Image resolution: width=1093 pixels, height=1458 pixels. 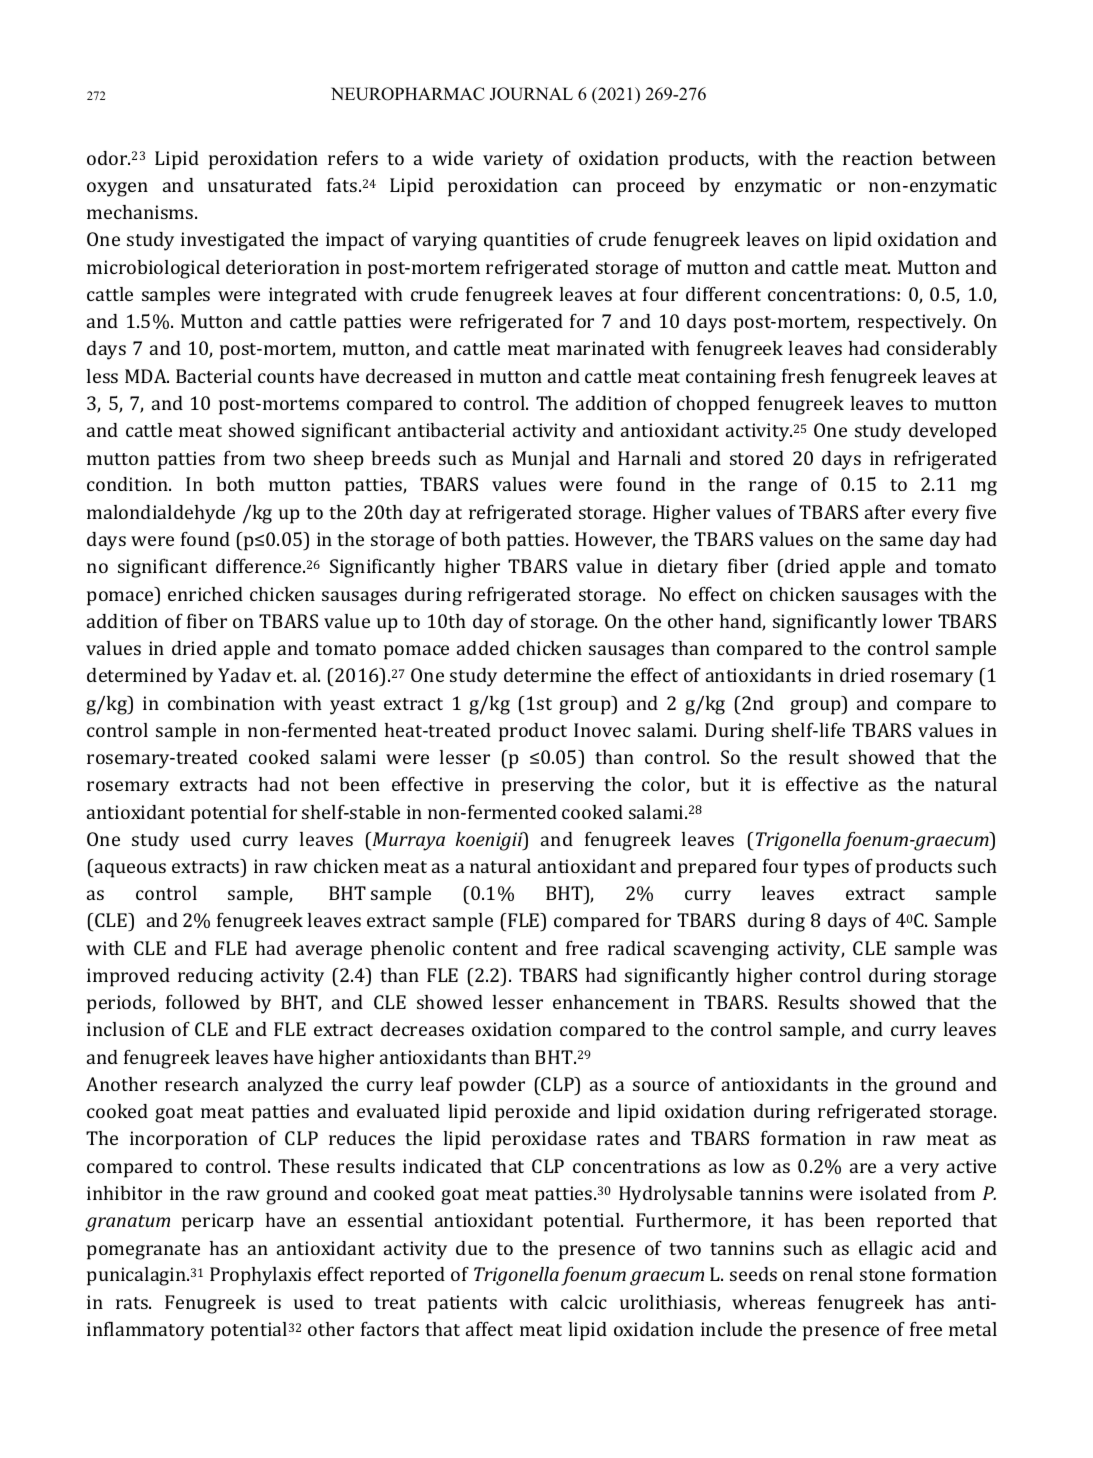 What do you see at coordinates (260, 1276) in the image?
I see `Prophylaxis` at bounding box center [260, 1276].
